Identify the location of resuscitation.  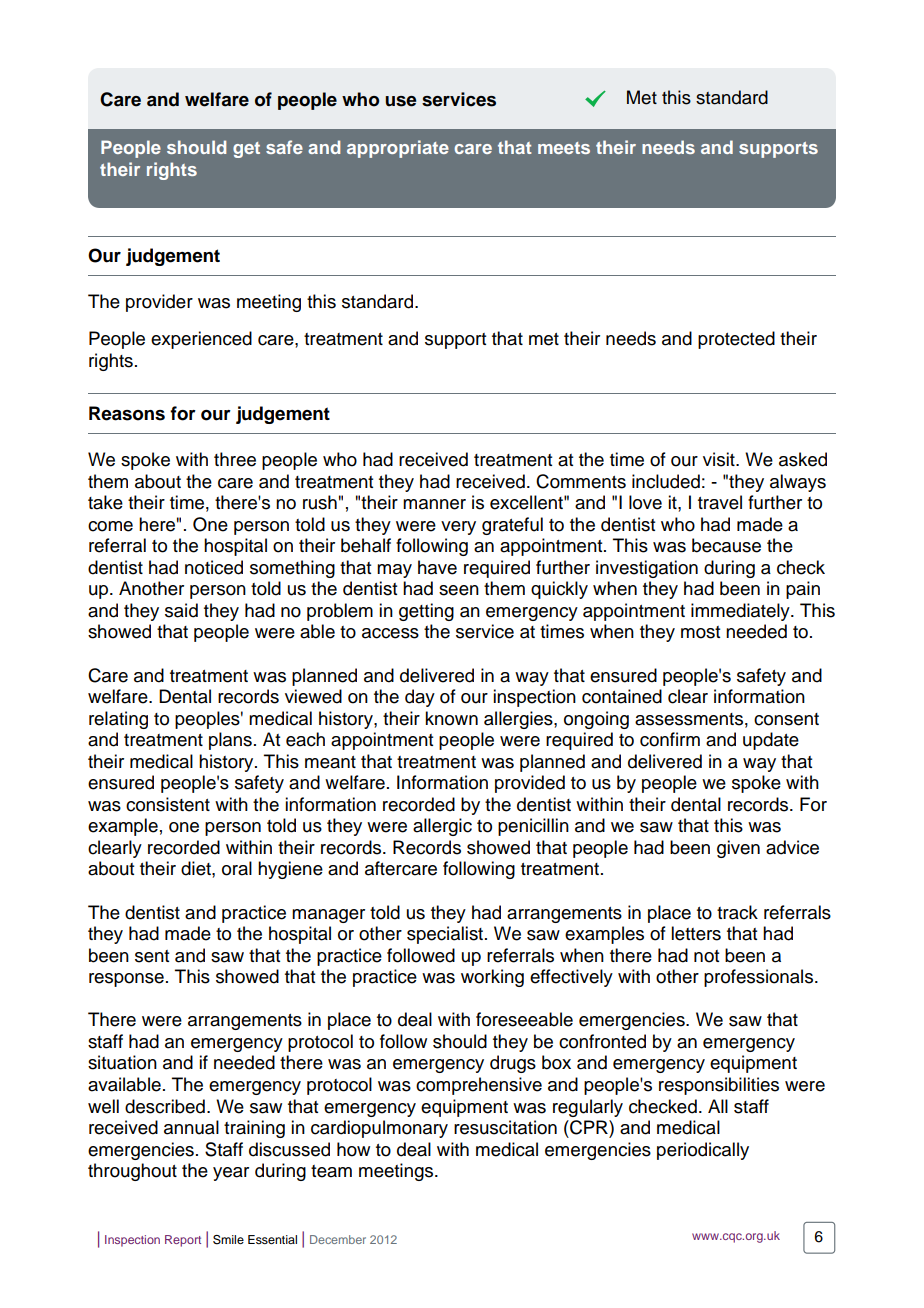
(505, 1127).
